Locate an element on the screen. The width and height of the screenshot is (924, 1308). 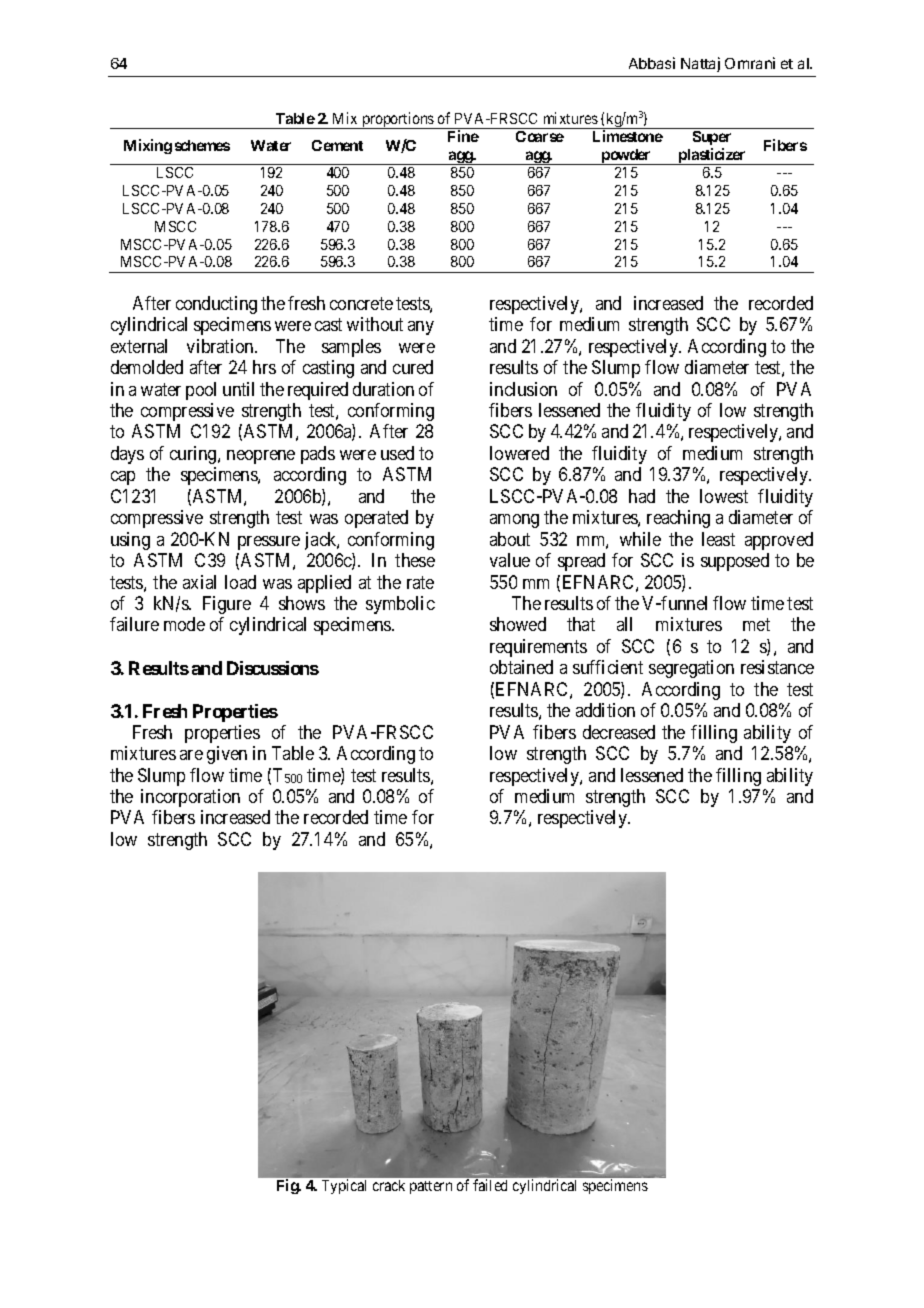
curing is located at coordinates (194, 455).
